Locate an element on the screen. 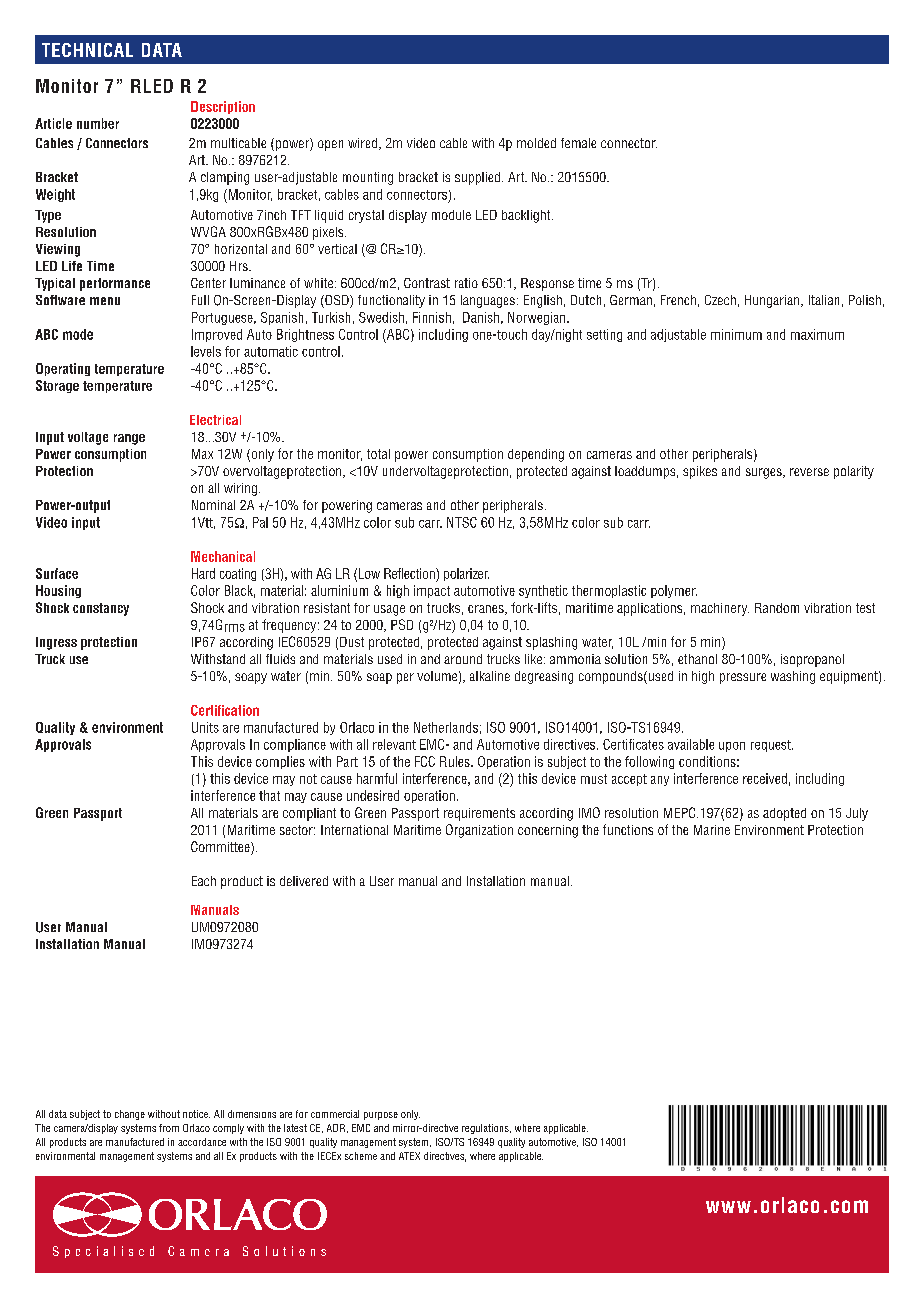 Image resolution: width=924 pixels, height=1308 pixels. Each is located at coordinates (204, 881).
